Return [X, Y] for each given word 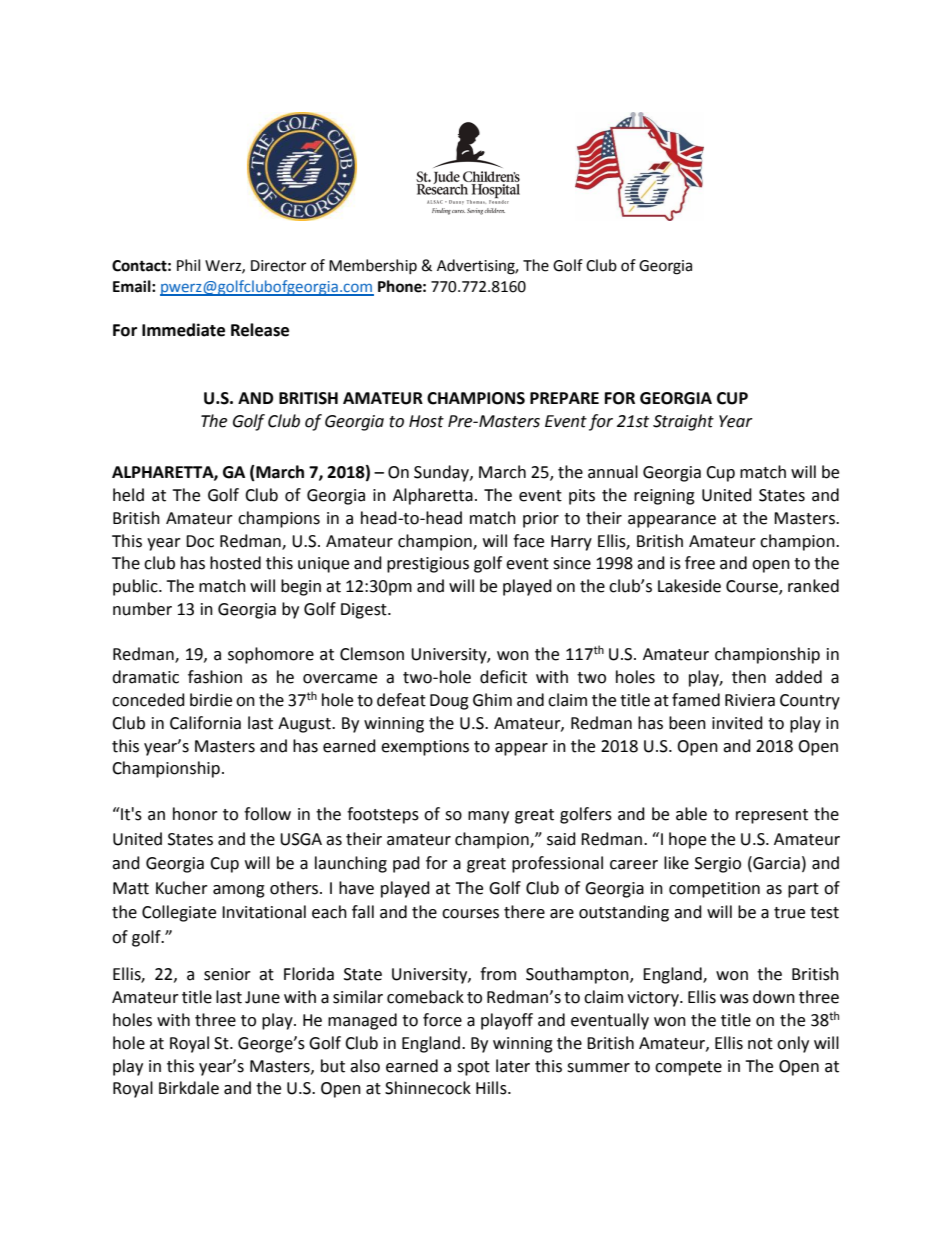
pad [406, 864]
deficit [503, 677]
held [128, 495]
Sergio [718, 865]
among [239, 891]
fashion [215, 677]
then [749, 677]
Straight [683, 422]
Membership [373, 266]
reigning [664, 497]
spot [473, 1068]
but [333, 1066]
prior [541, 520]
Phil [188, 265]
